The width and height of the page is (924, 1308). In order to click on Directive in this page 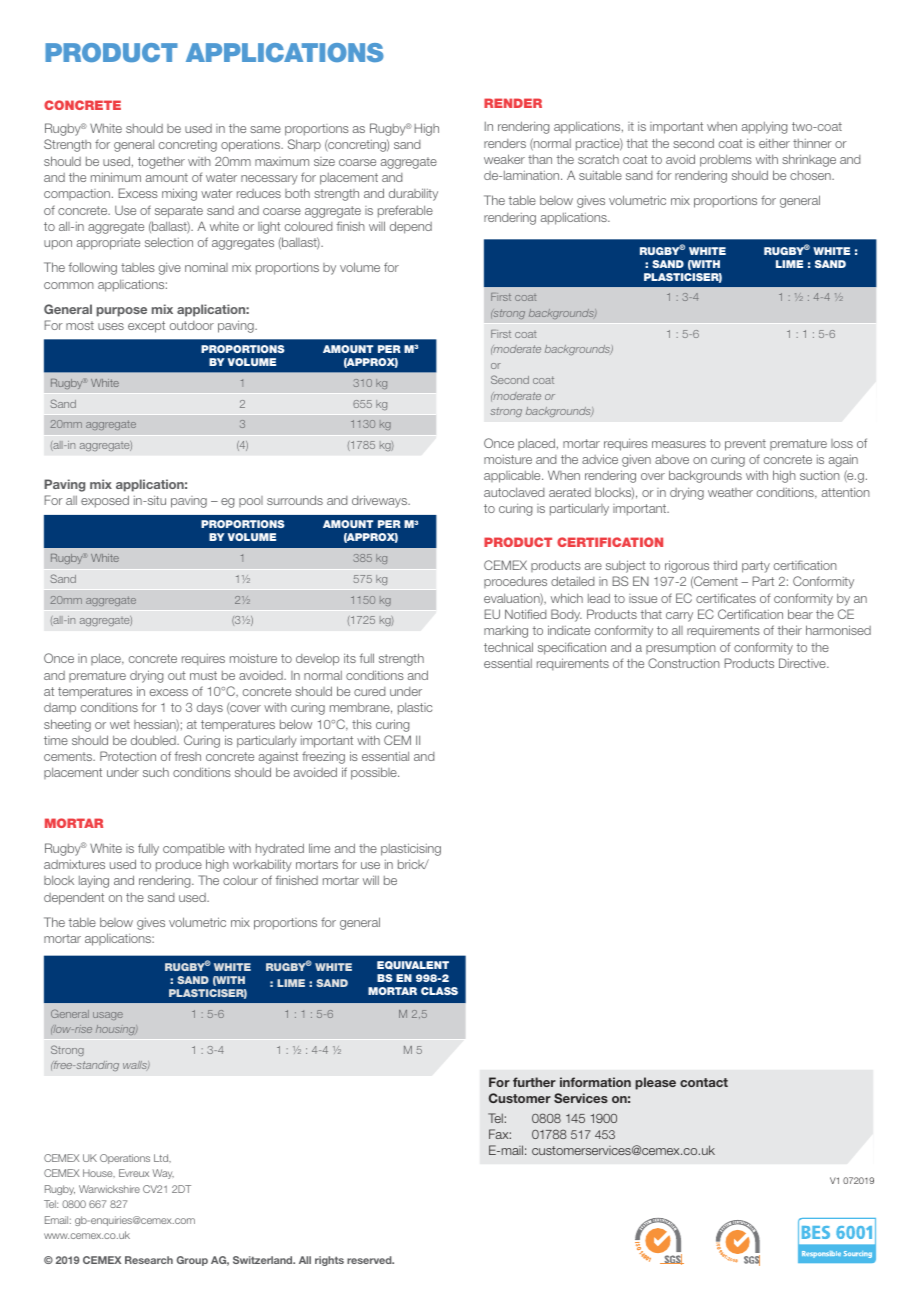, I will do `click(803, 663)`.
